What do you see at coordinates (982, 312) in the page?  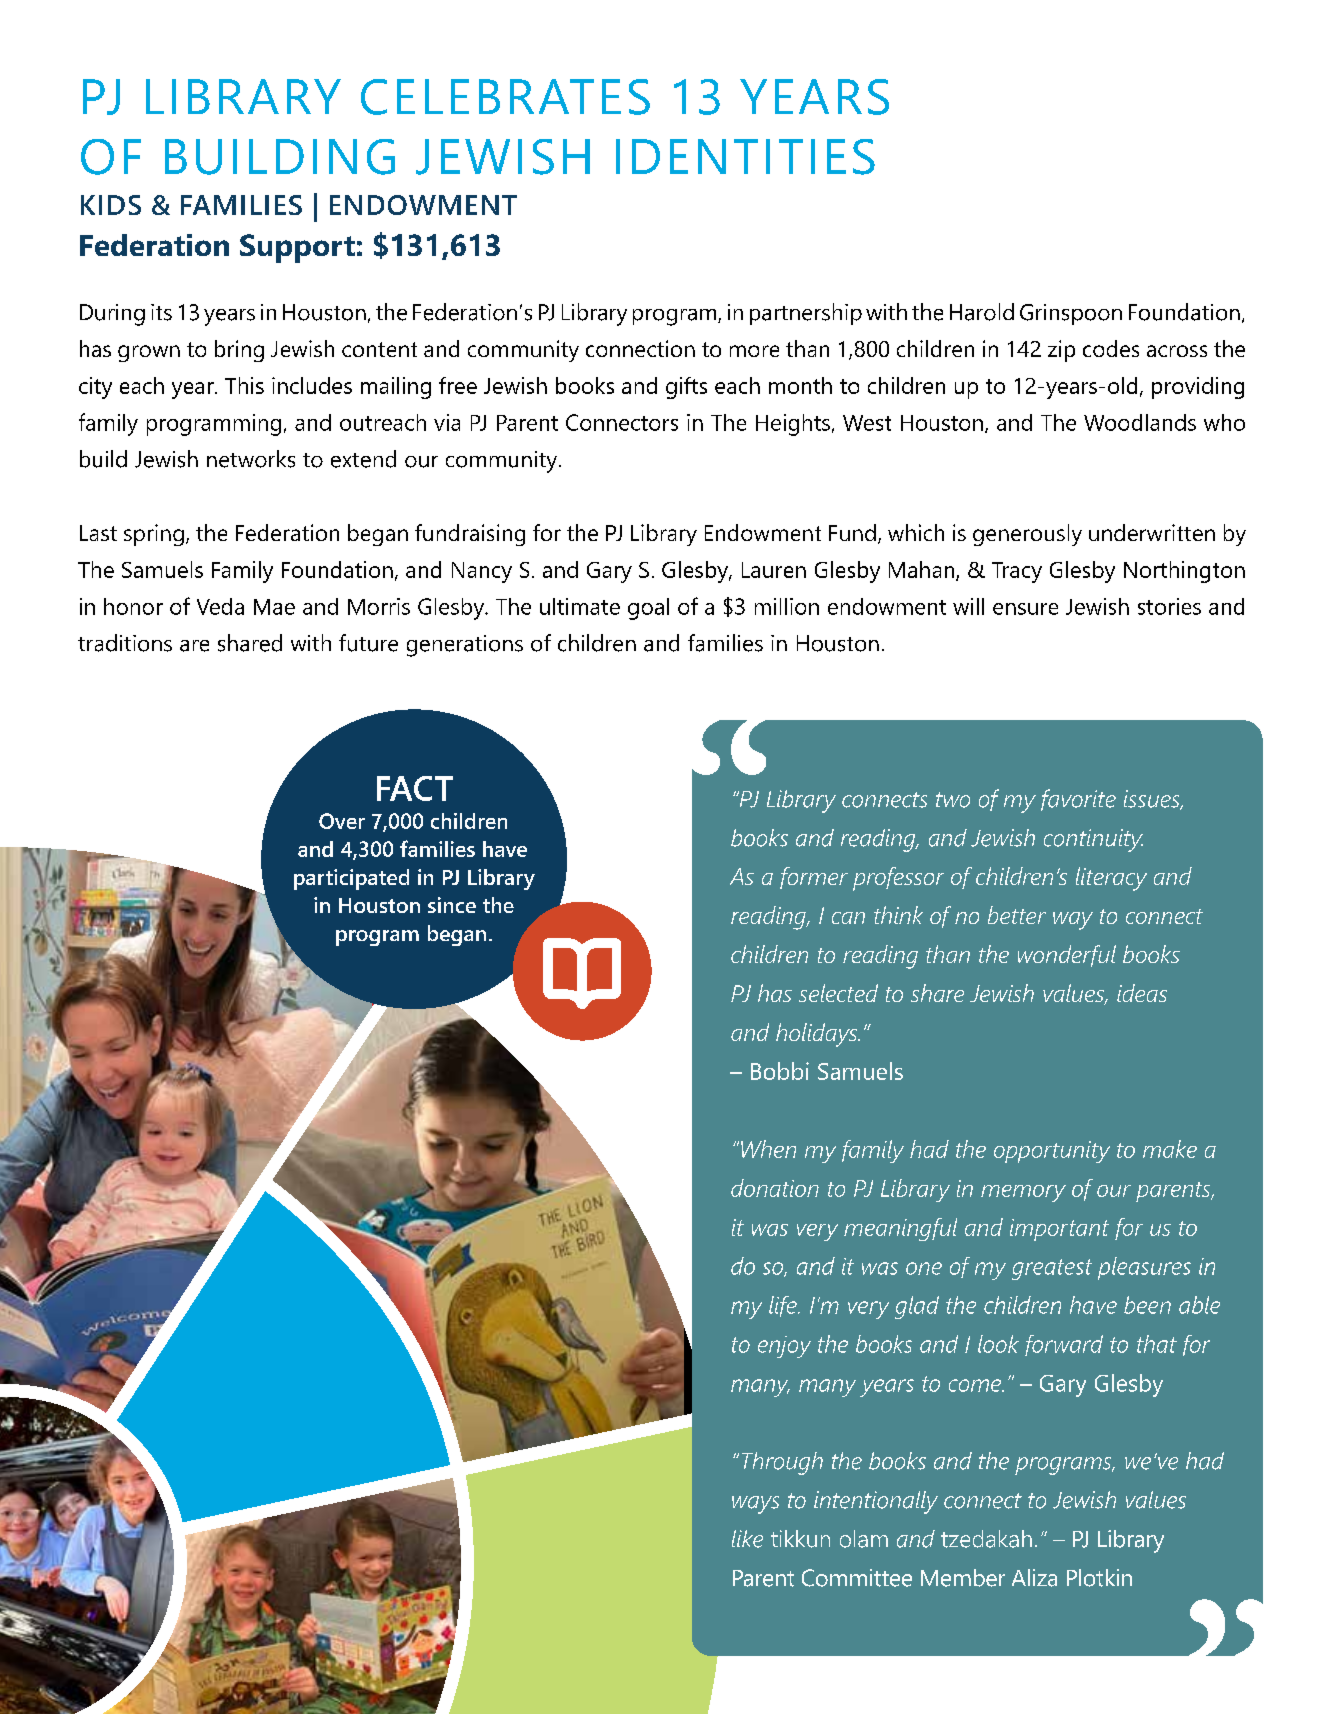 I see `Harold` at bounding box center [982, 312].
